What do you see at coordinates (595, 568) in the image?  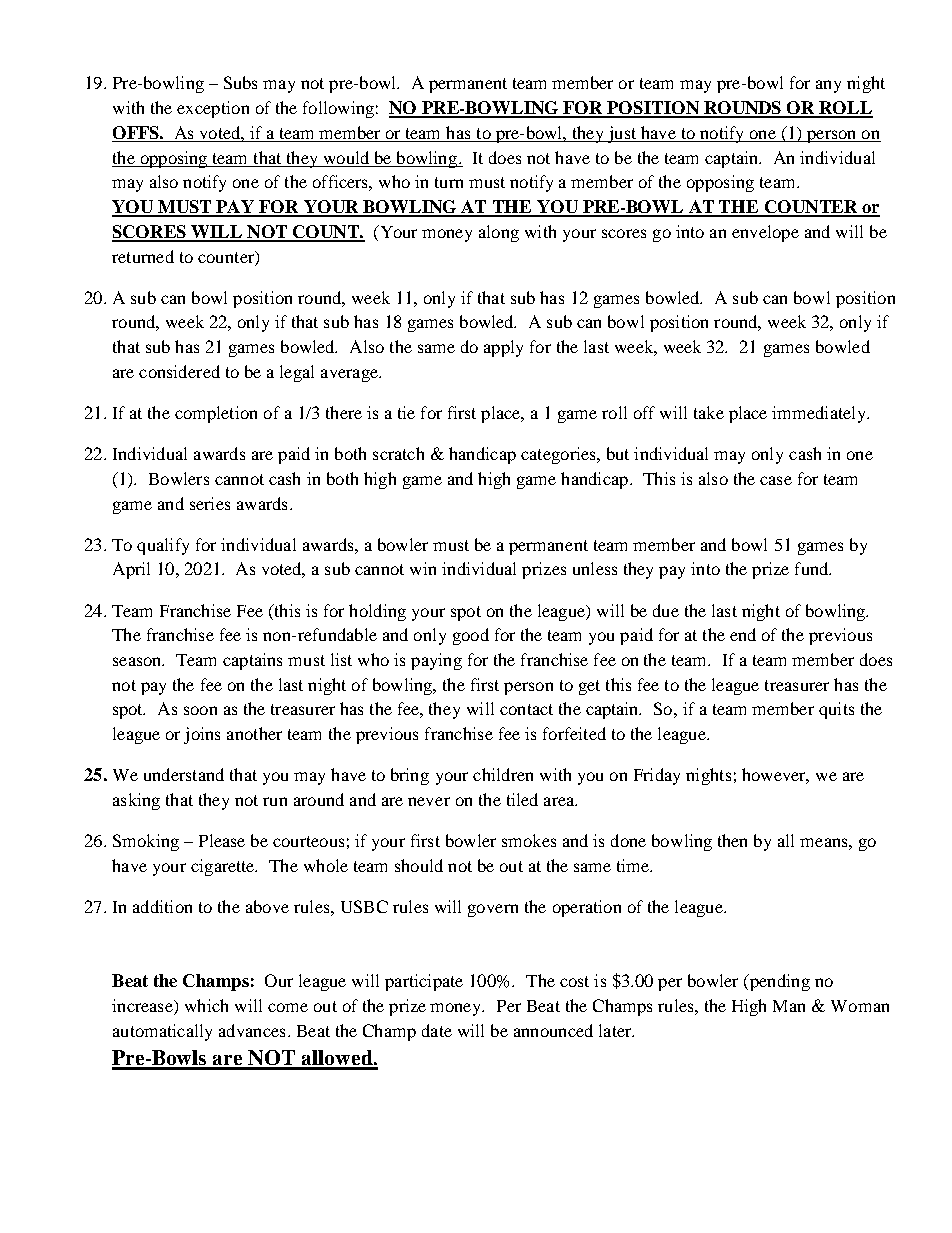 I see `unless` at bounding box center [595, 568].
